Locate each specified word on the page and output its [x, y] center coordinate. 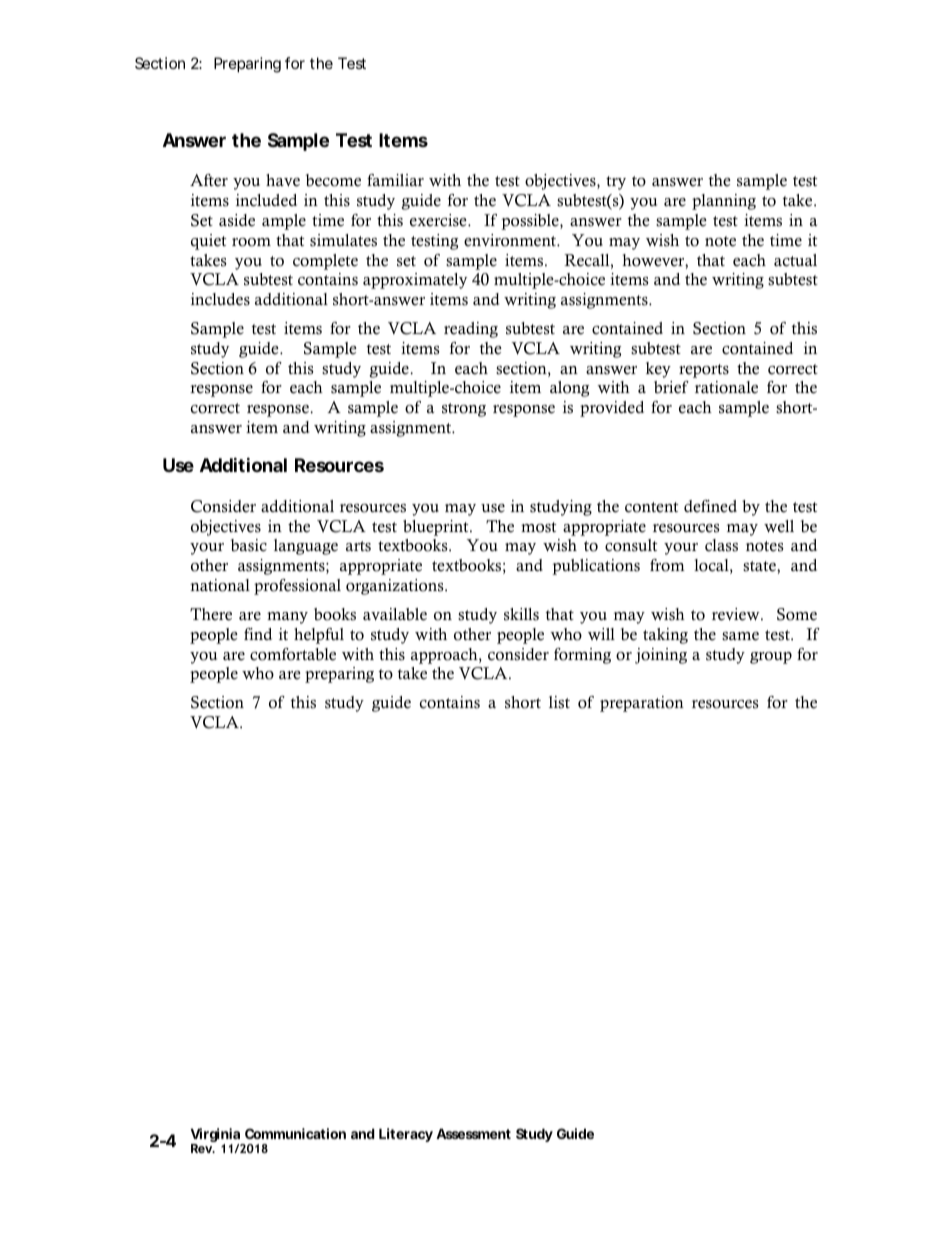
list [559, 702]
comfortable [293, 654]
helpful [319, 636]
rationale [726, 387]
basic [249, 545]
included [266, 200]
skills [521, 614]
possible [531, 222]
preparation [642, 704]
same [740, 636]
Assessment [473, 1133]
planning [724, 202]
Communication [295, 1133]
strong [464, 410]
